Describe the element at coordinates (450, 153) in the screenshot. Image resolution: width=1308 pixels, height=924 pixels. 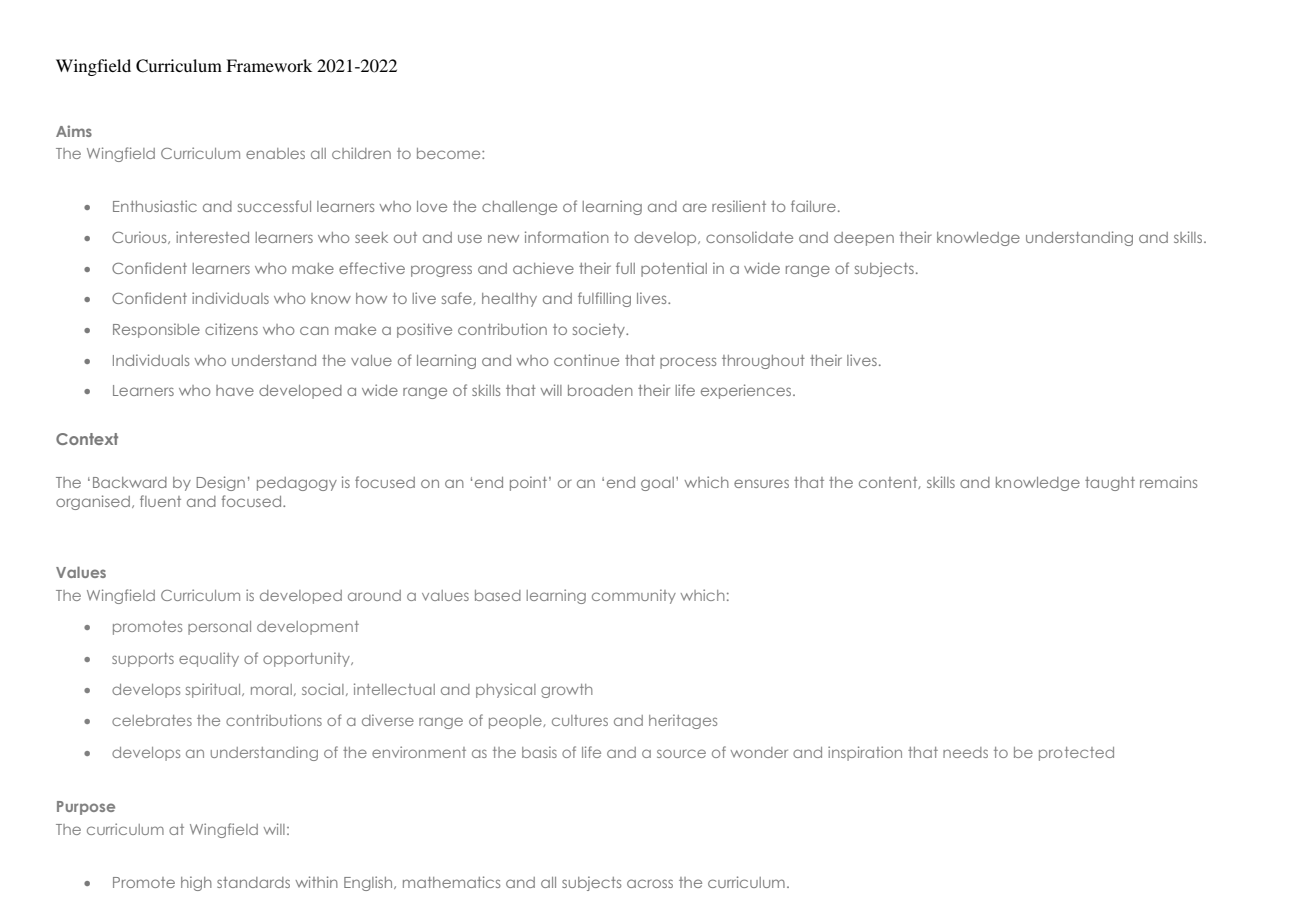
I see `become` at that location.
